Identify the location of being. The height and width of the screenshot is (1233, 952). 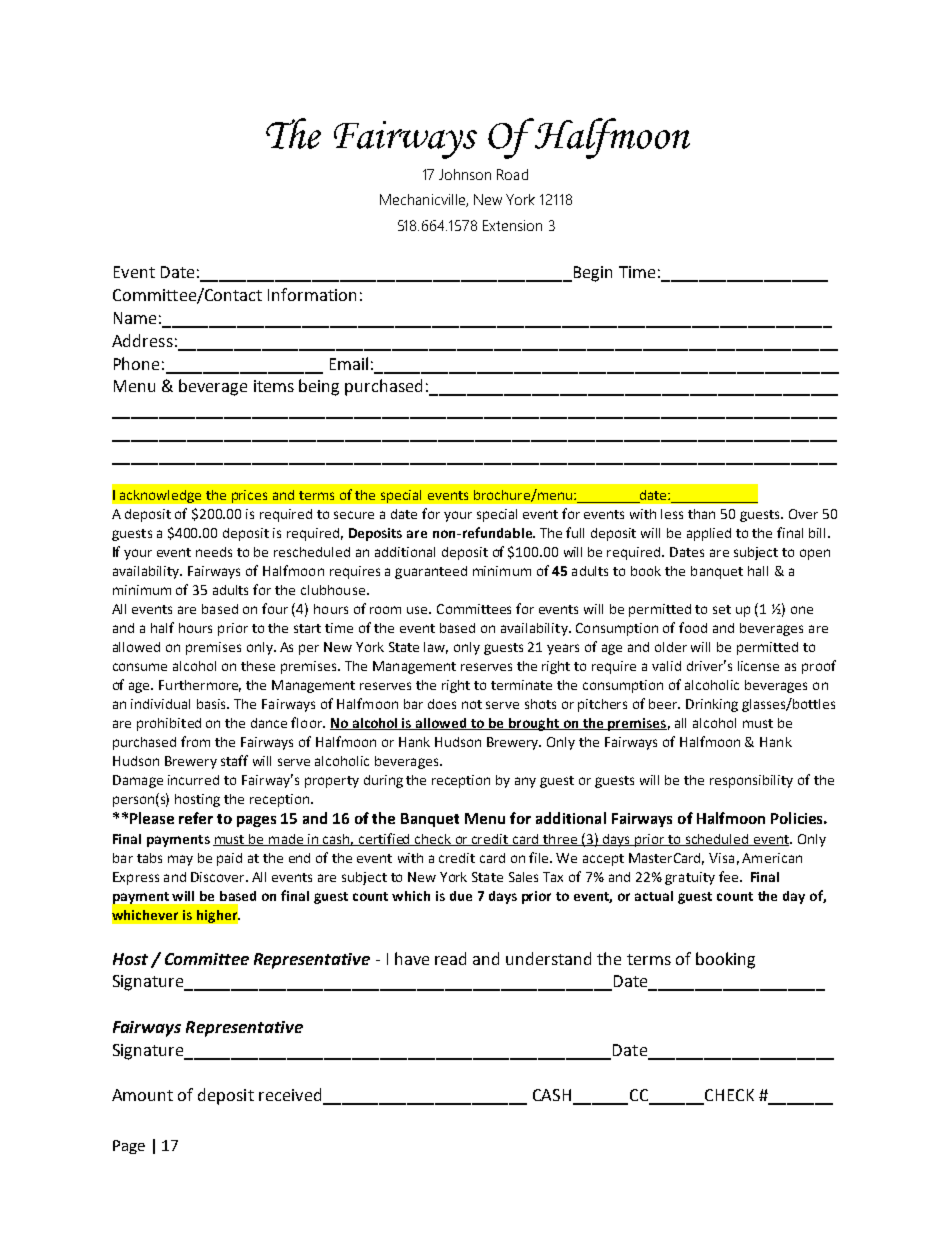
(319, 387).
